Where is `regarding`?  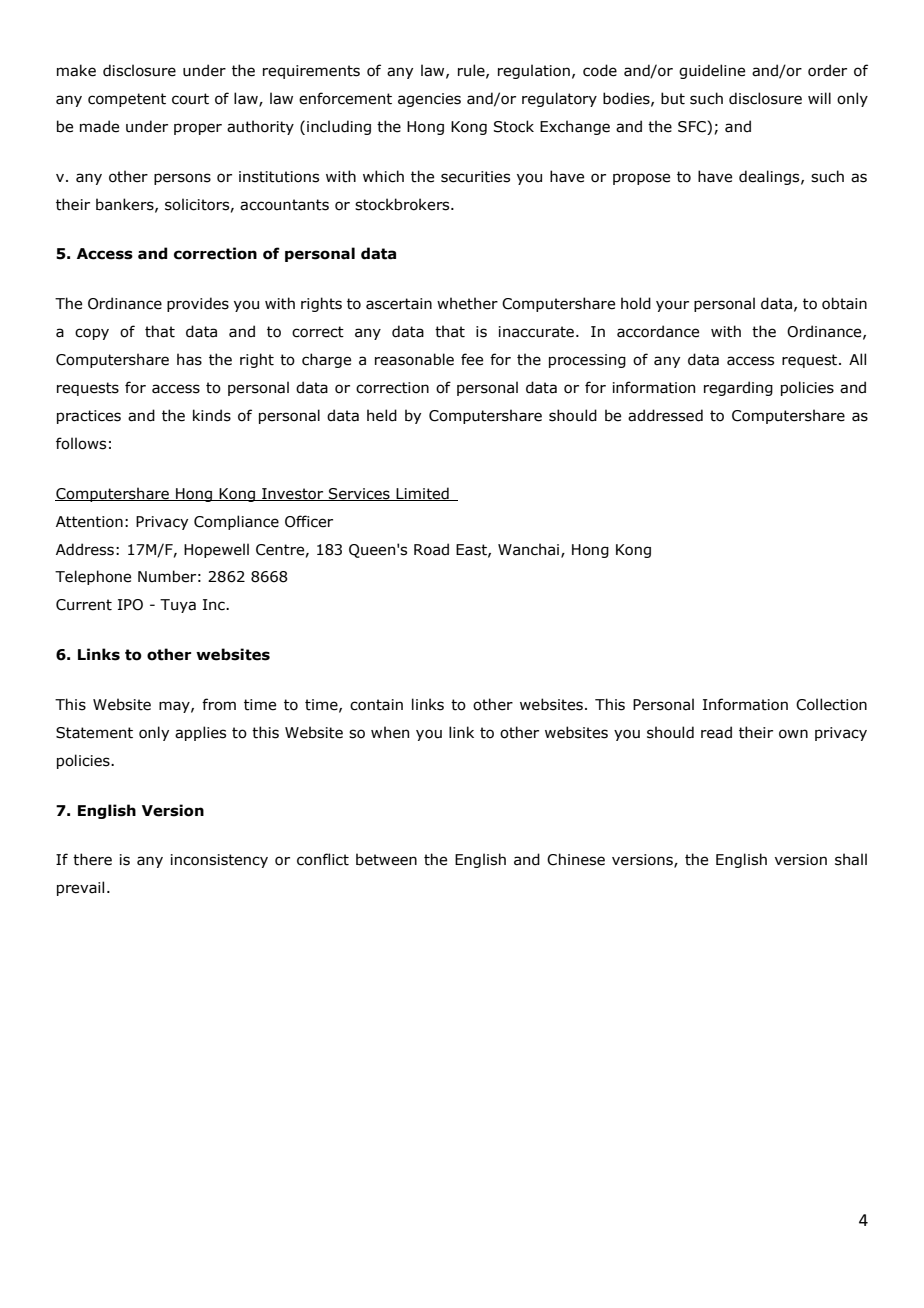
regarding is located at coordinates (738, 388).
